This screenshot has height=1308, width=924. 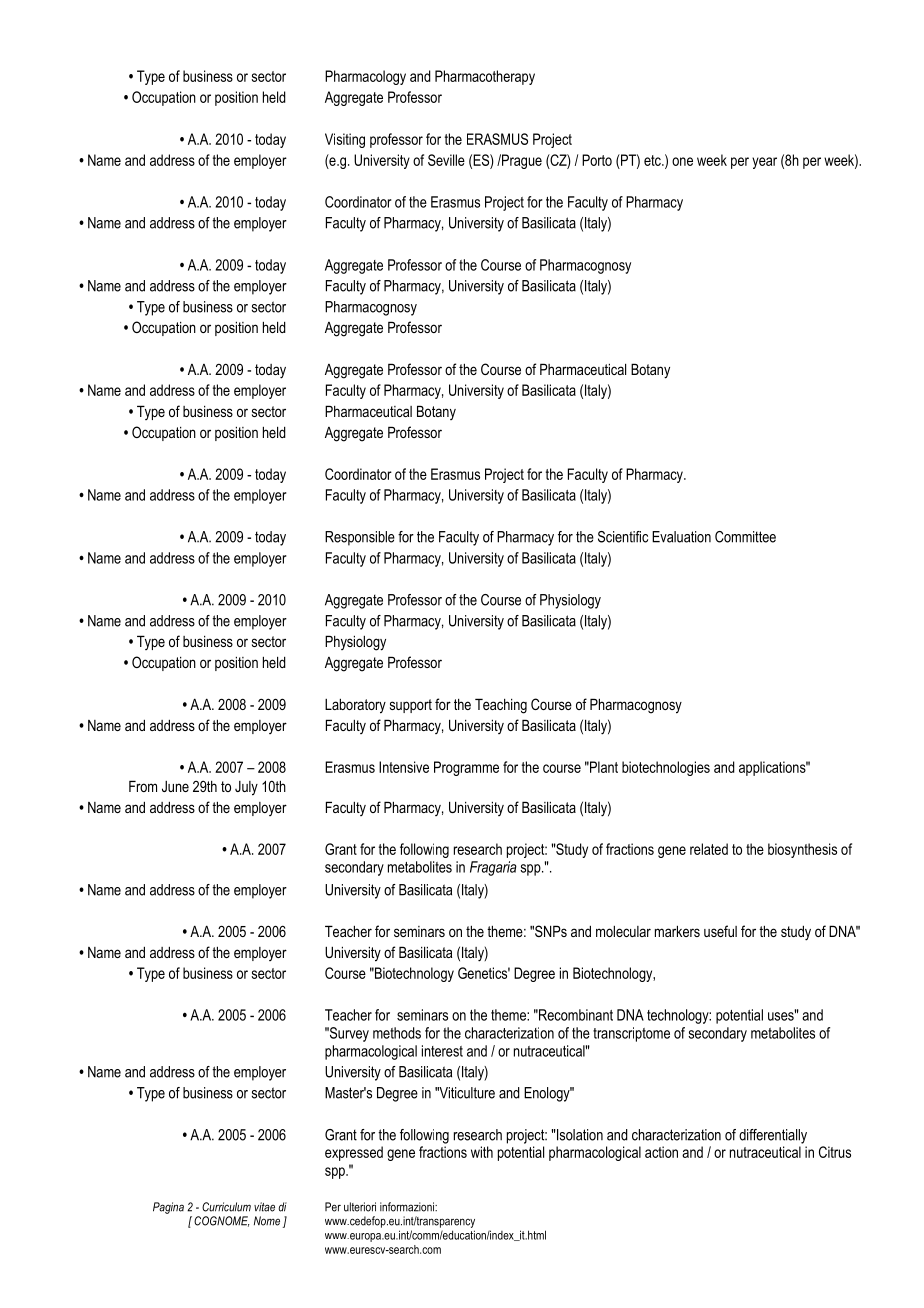 I want to click on Laboratory, so click(x=355, y=706).
